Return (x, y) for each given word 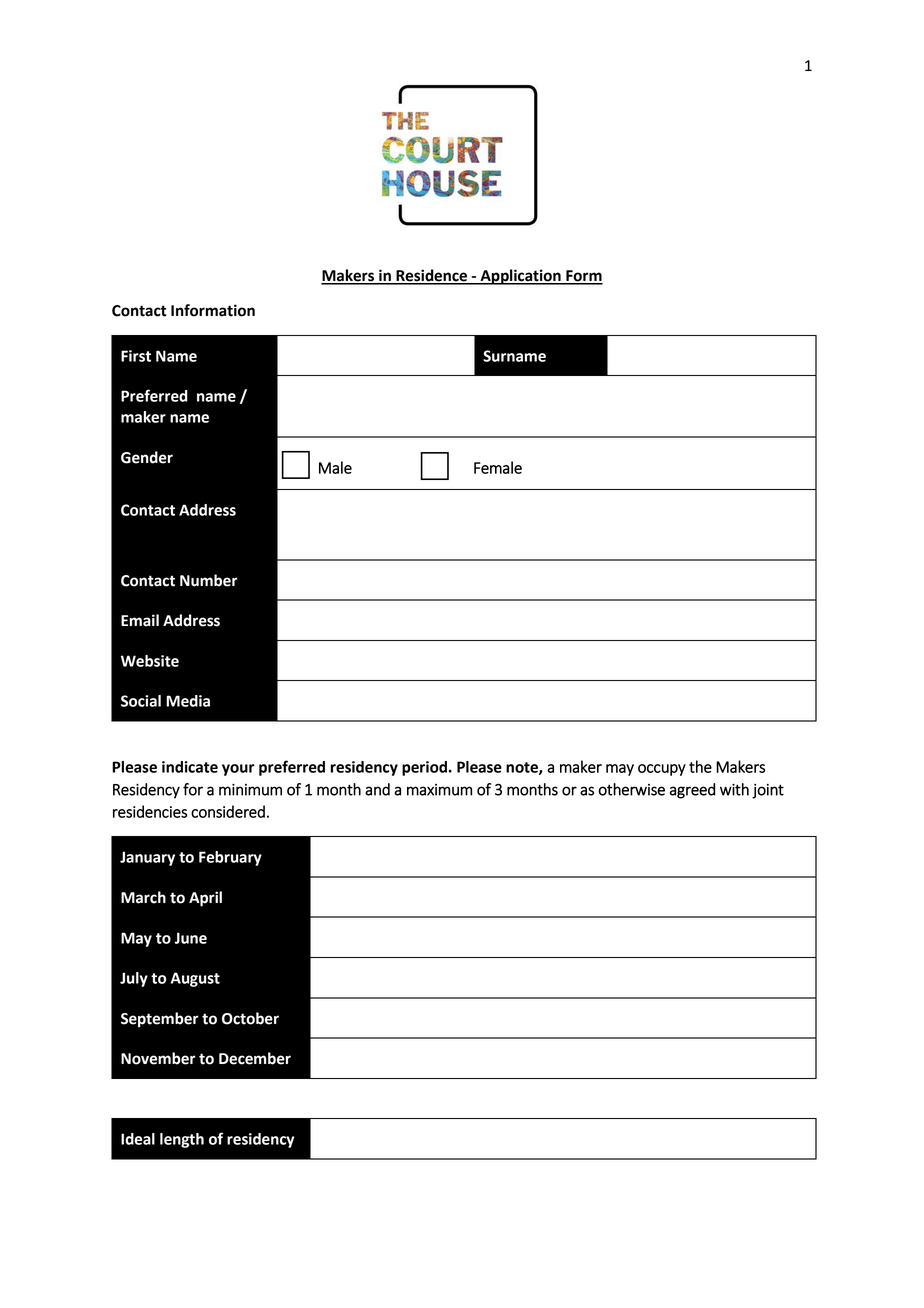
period (424, 768)
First (136, 356)
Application (520, 277)
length (182, 1140)
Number (209, 580)
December (255, 1058)
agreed (692, 791)
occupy (662, 770)
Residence (432, 276)
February (230, 858)
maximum (439, 790)
